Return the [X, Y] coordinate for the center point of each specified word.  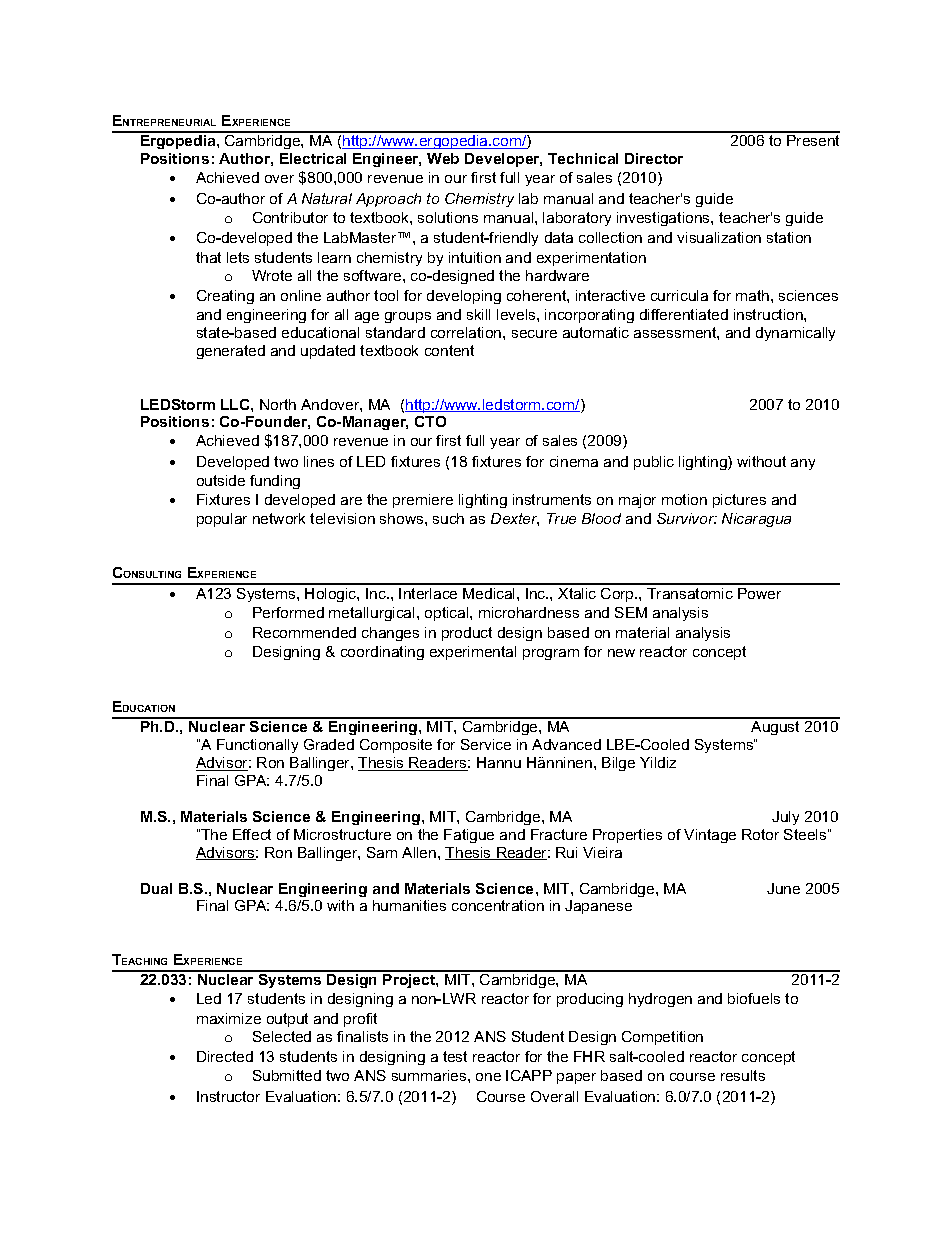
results [743, 1075]
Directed [225, 1056]
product [467, 634]
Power [759, 593]
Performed [288, 612]
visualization [719, 237]
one [488, 1077]
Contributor [290, 217]
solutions [448, 217]
